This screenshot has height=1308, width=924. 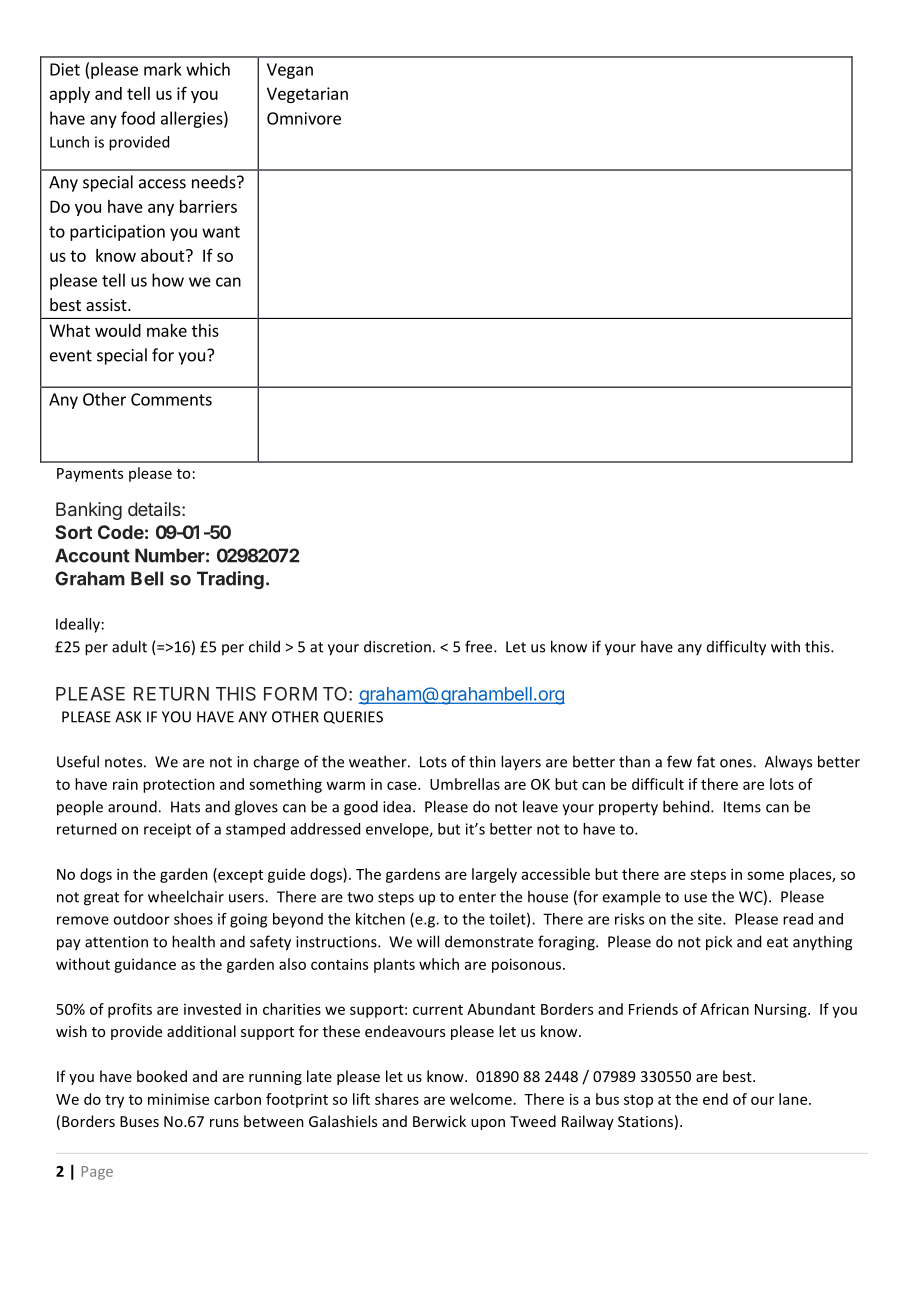 What do you see at coordinates (171, 399) in the screenshot?
I see `Comments` at bounding box center [171, 399].
